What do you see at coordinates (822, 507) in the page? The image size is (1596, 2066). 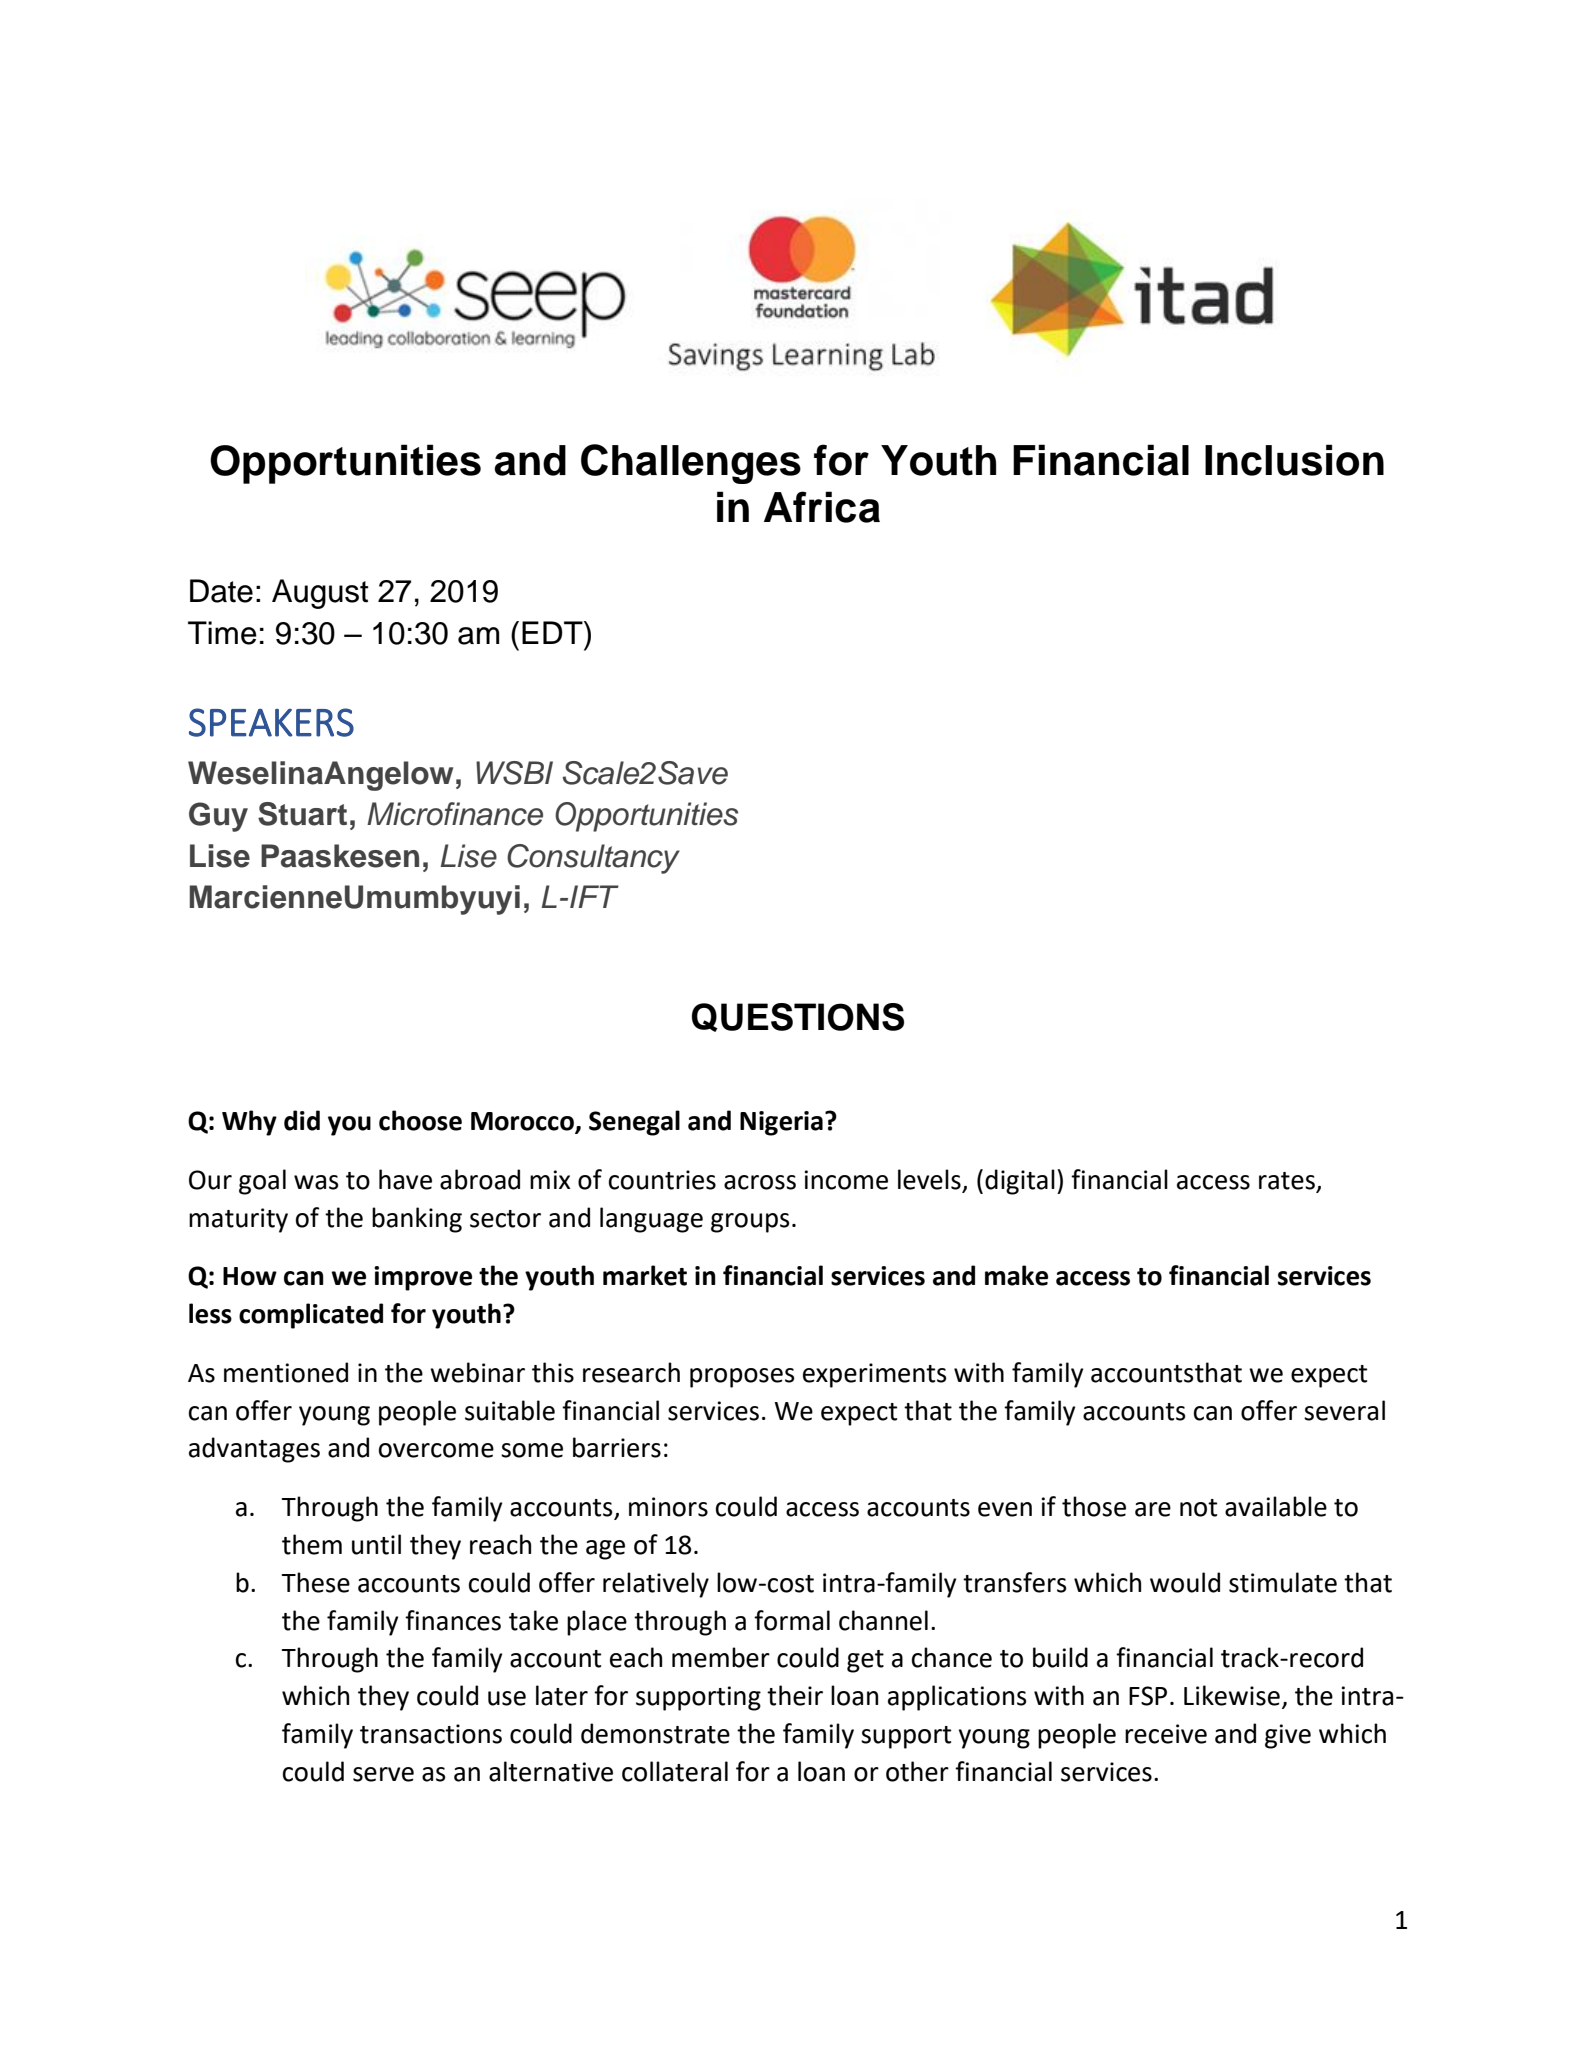 I see `Africa` at bounding box center [822, 507].
